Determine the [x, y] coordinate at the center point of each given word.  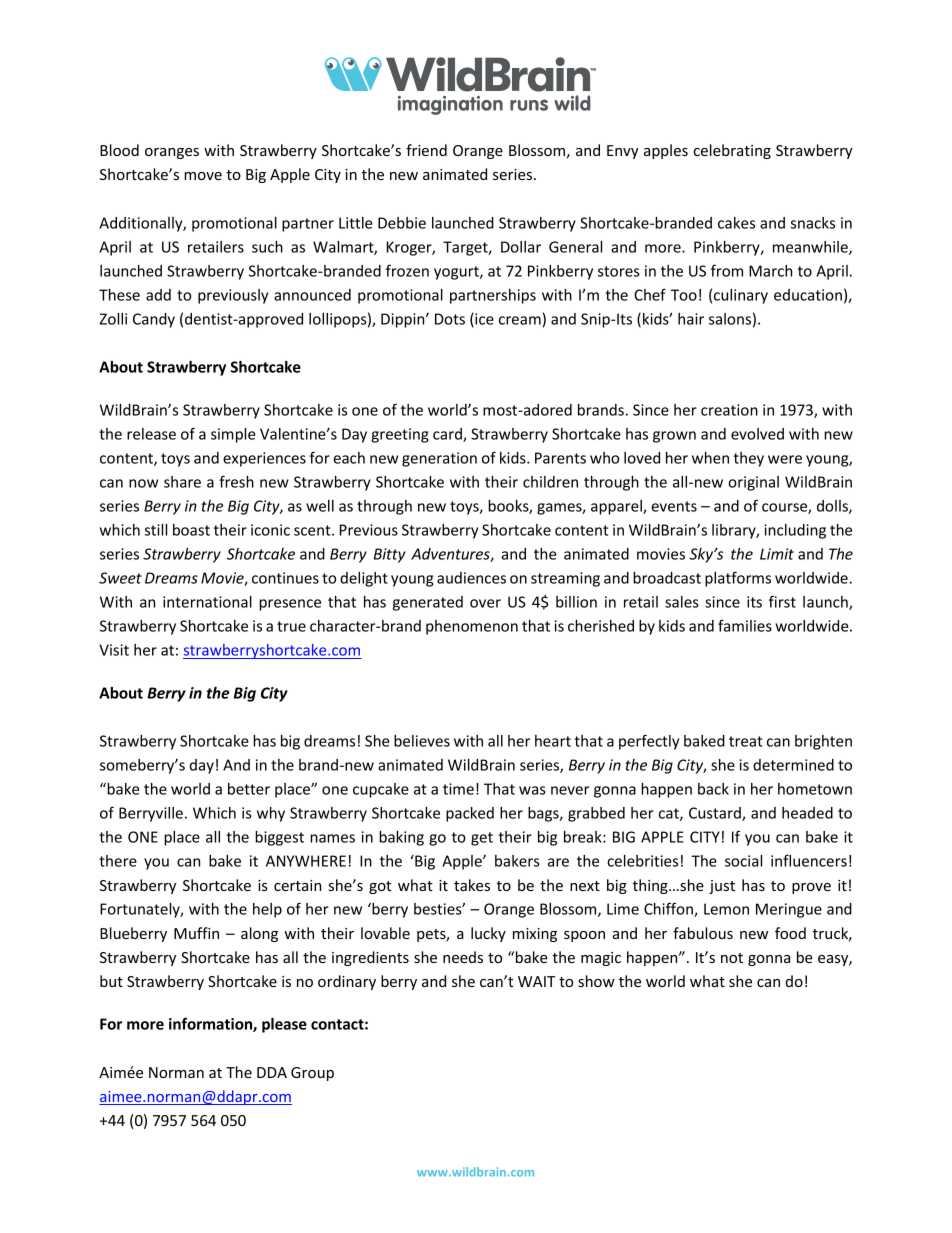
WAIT [536, 981]
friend [426, 150]
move [203, 176]
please [284, 1025]
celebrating [732, 151]
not [732, 958]
